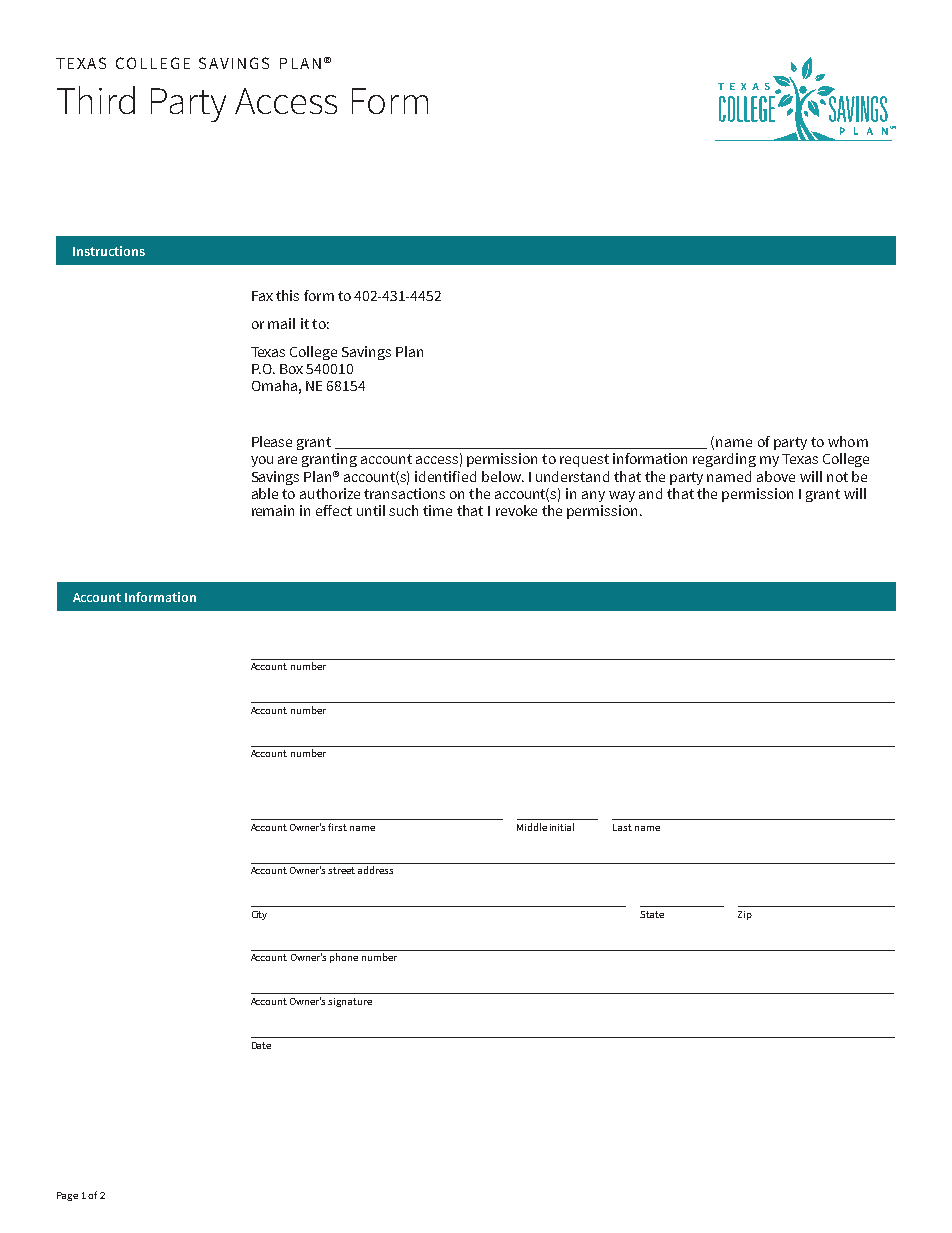  I want to click on Middle, so click(532, 827).
